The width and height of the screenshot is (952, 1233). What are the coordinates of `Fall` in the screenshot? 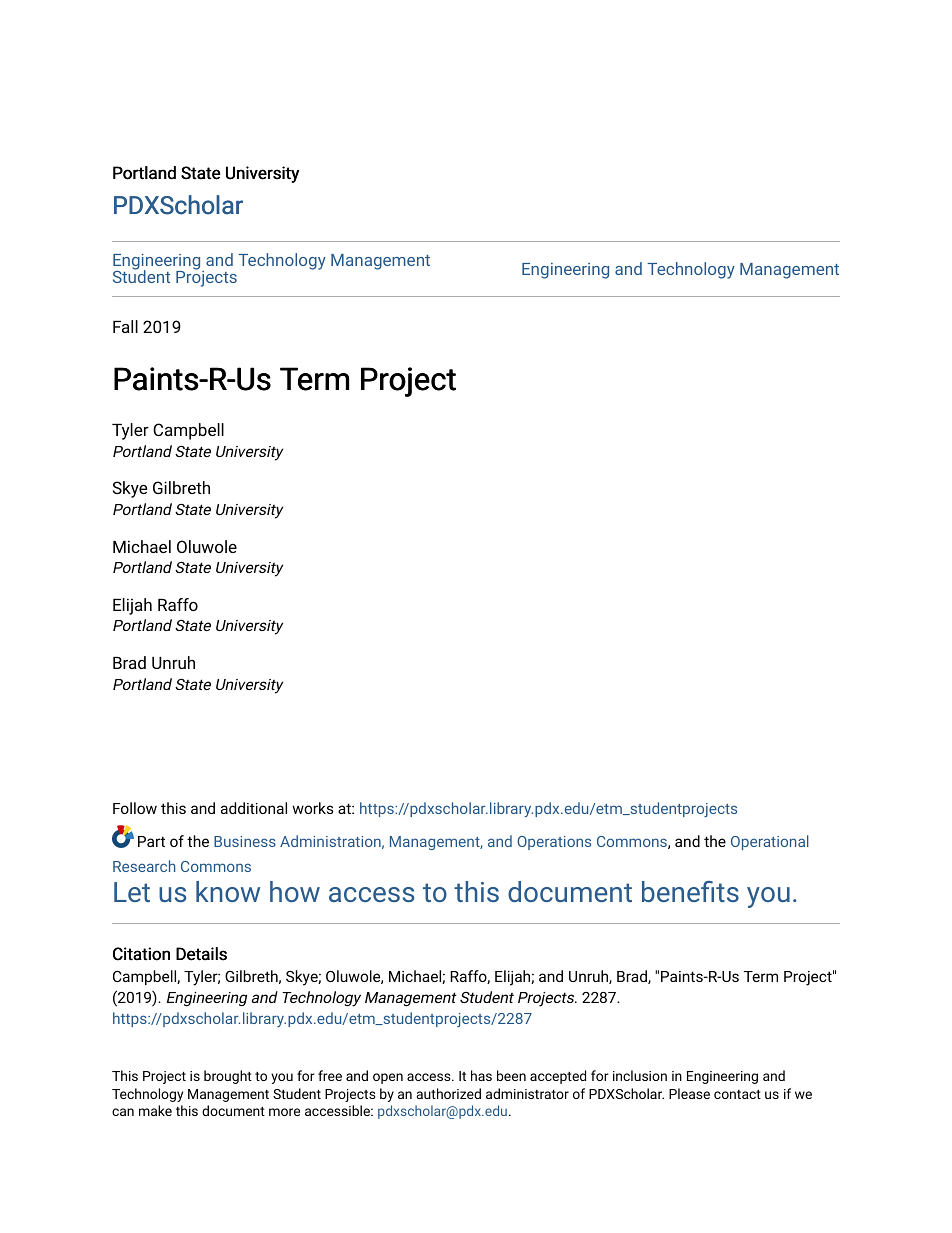 It's located at (125, 326).
